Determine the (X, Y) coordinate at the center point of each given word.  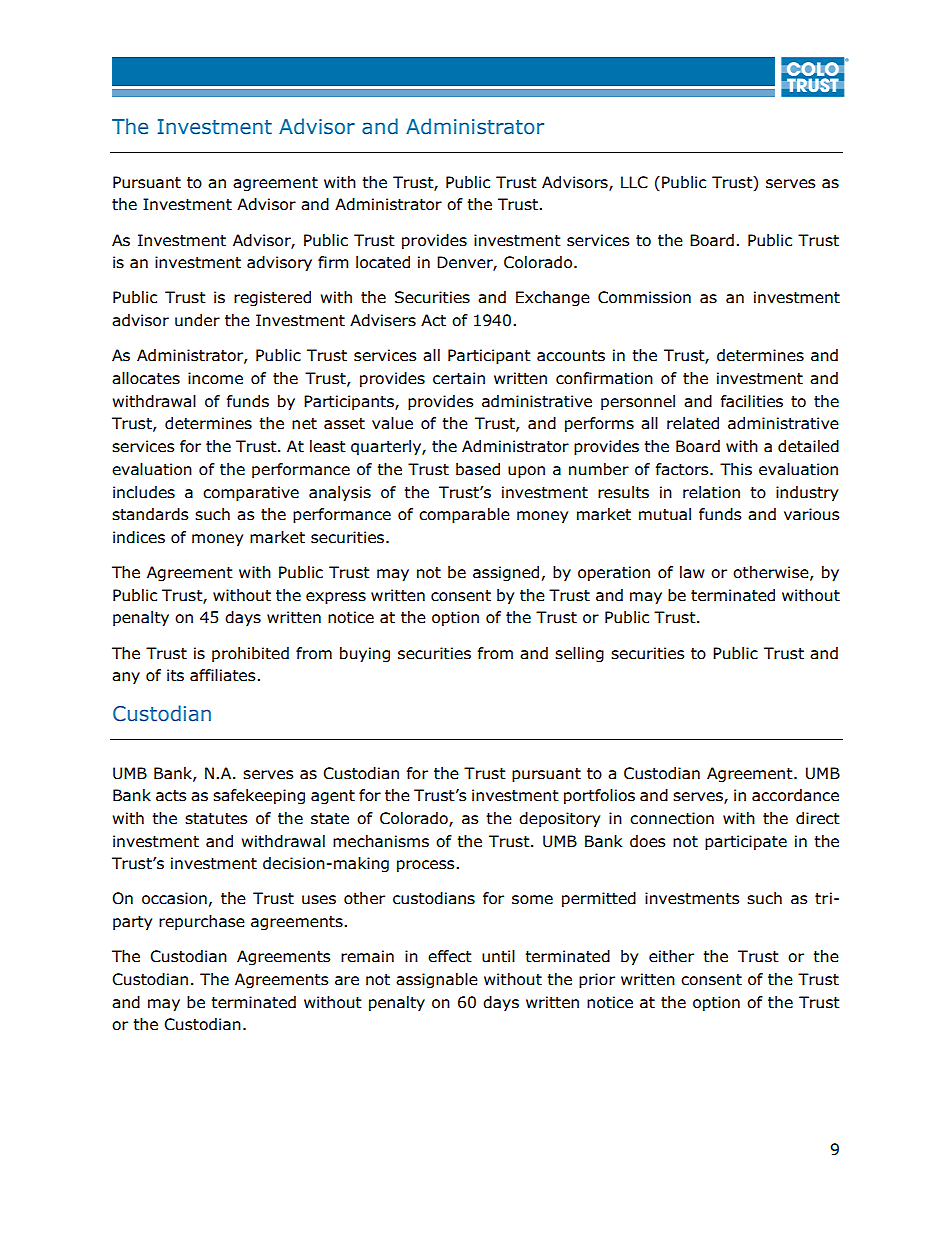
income (215, 378)
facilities (752, 401)
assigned (506, 573)
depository (559, 819)
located (383, 262)
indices (139, 537)
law (692, 572)
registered (272, 298)
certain (459, 378)
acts (171, 796)
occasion (174, 898)
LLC (634, 182)
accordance (795, 795)
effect (450, 956)
